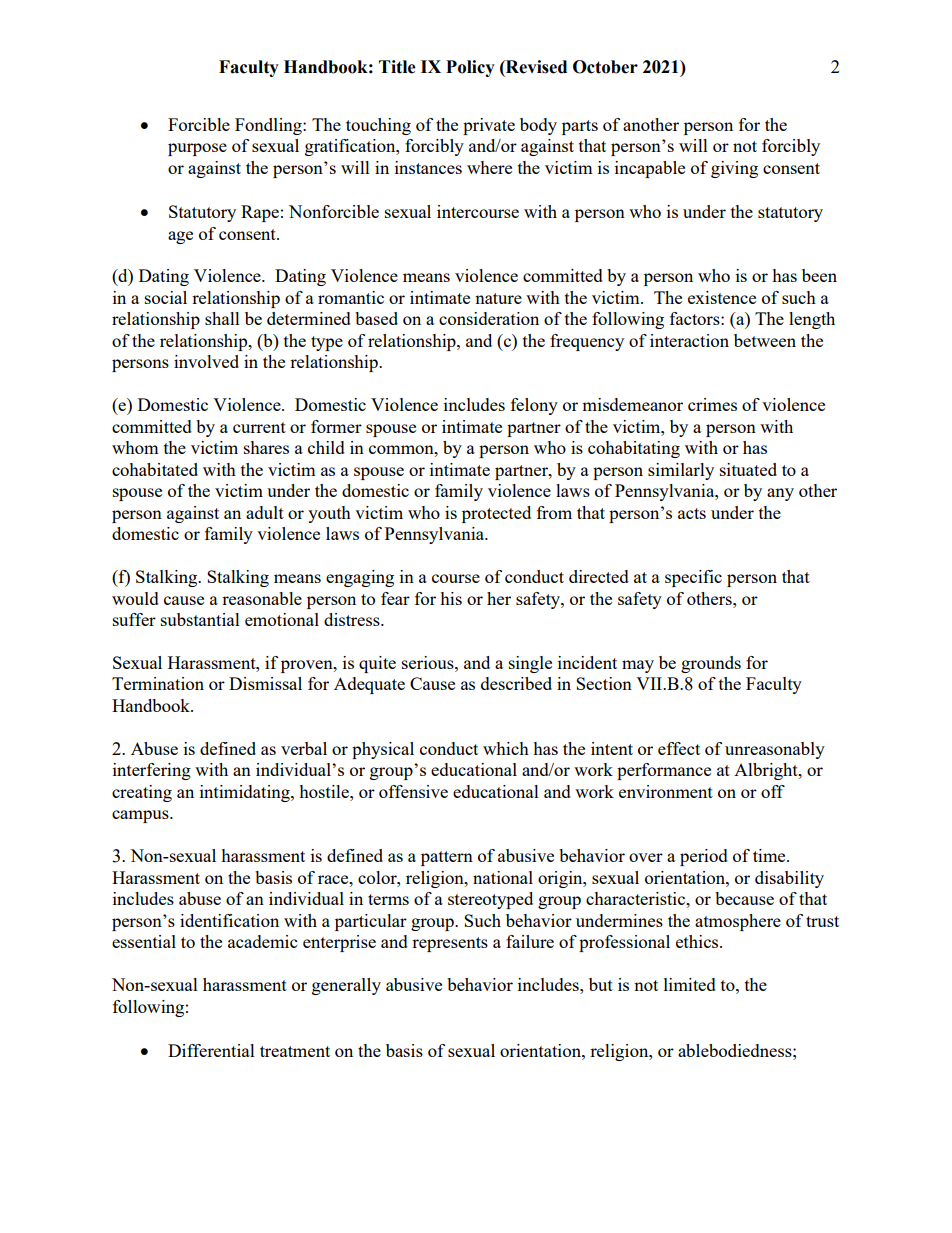 Image resolution: width=952 pixels, height=1233 pixels. What do you see at coordinates (450, 944) in the screenshot?
I see `represents` at bounding box center [450, 944].
